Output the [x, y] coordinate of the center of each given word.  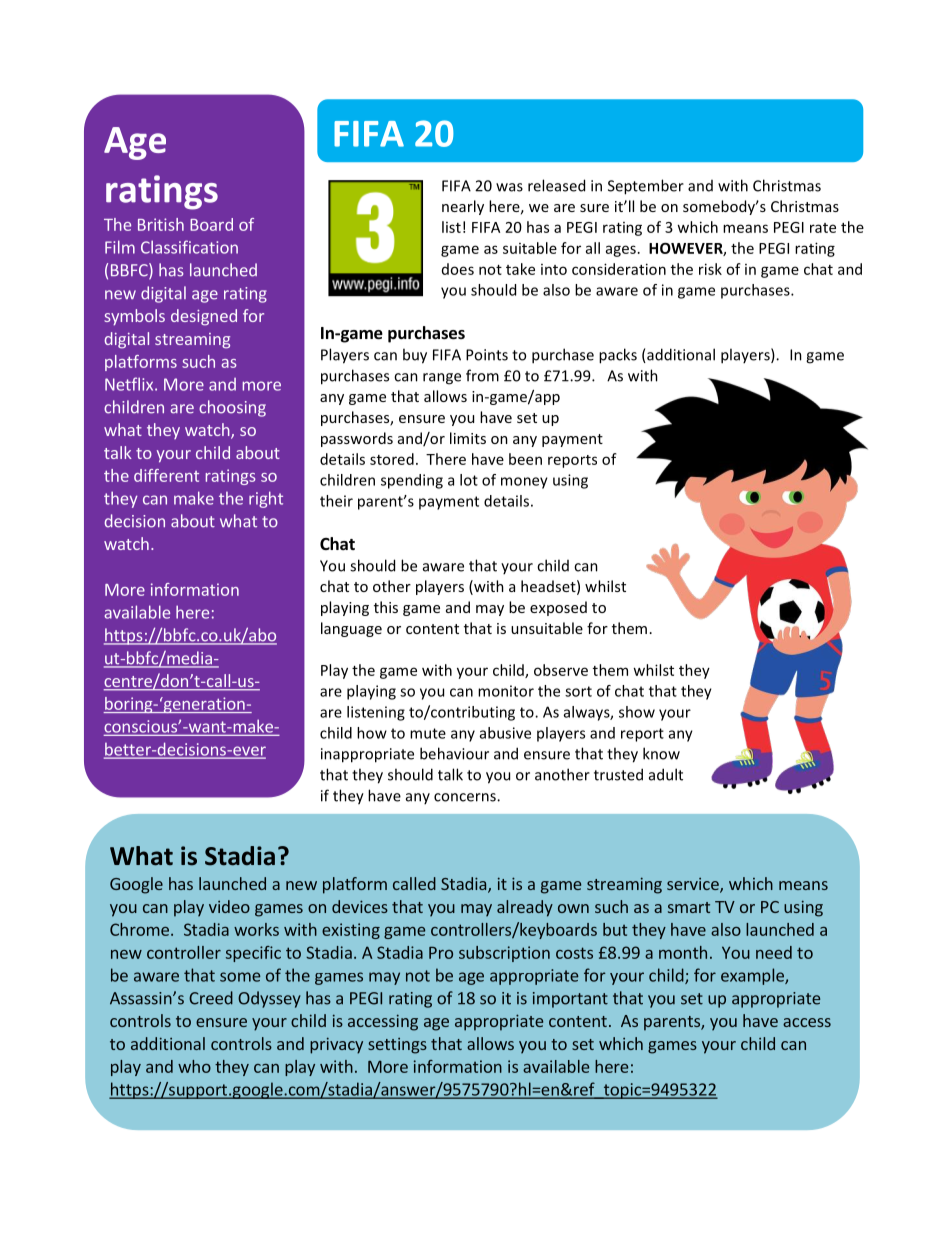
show [637, 712]
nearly [463, 207]
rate [823, 228]
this [386, 607]
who [194, 1066]
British [161, 224]
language [351, 629]
